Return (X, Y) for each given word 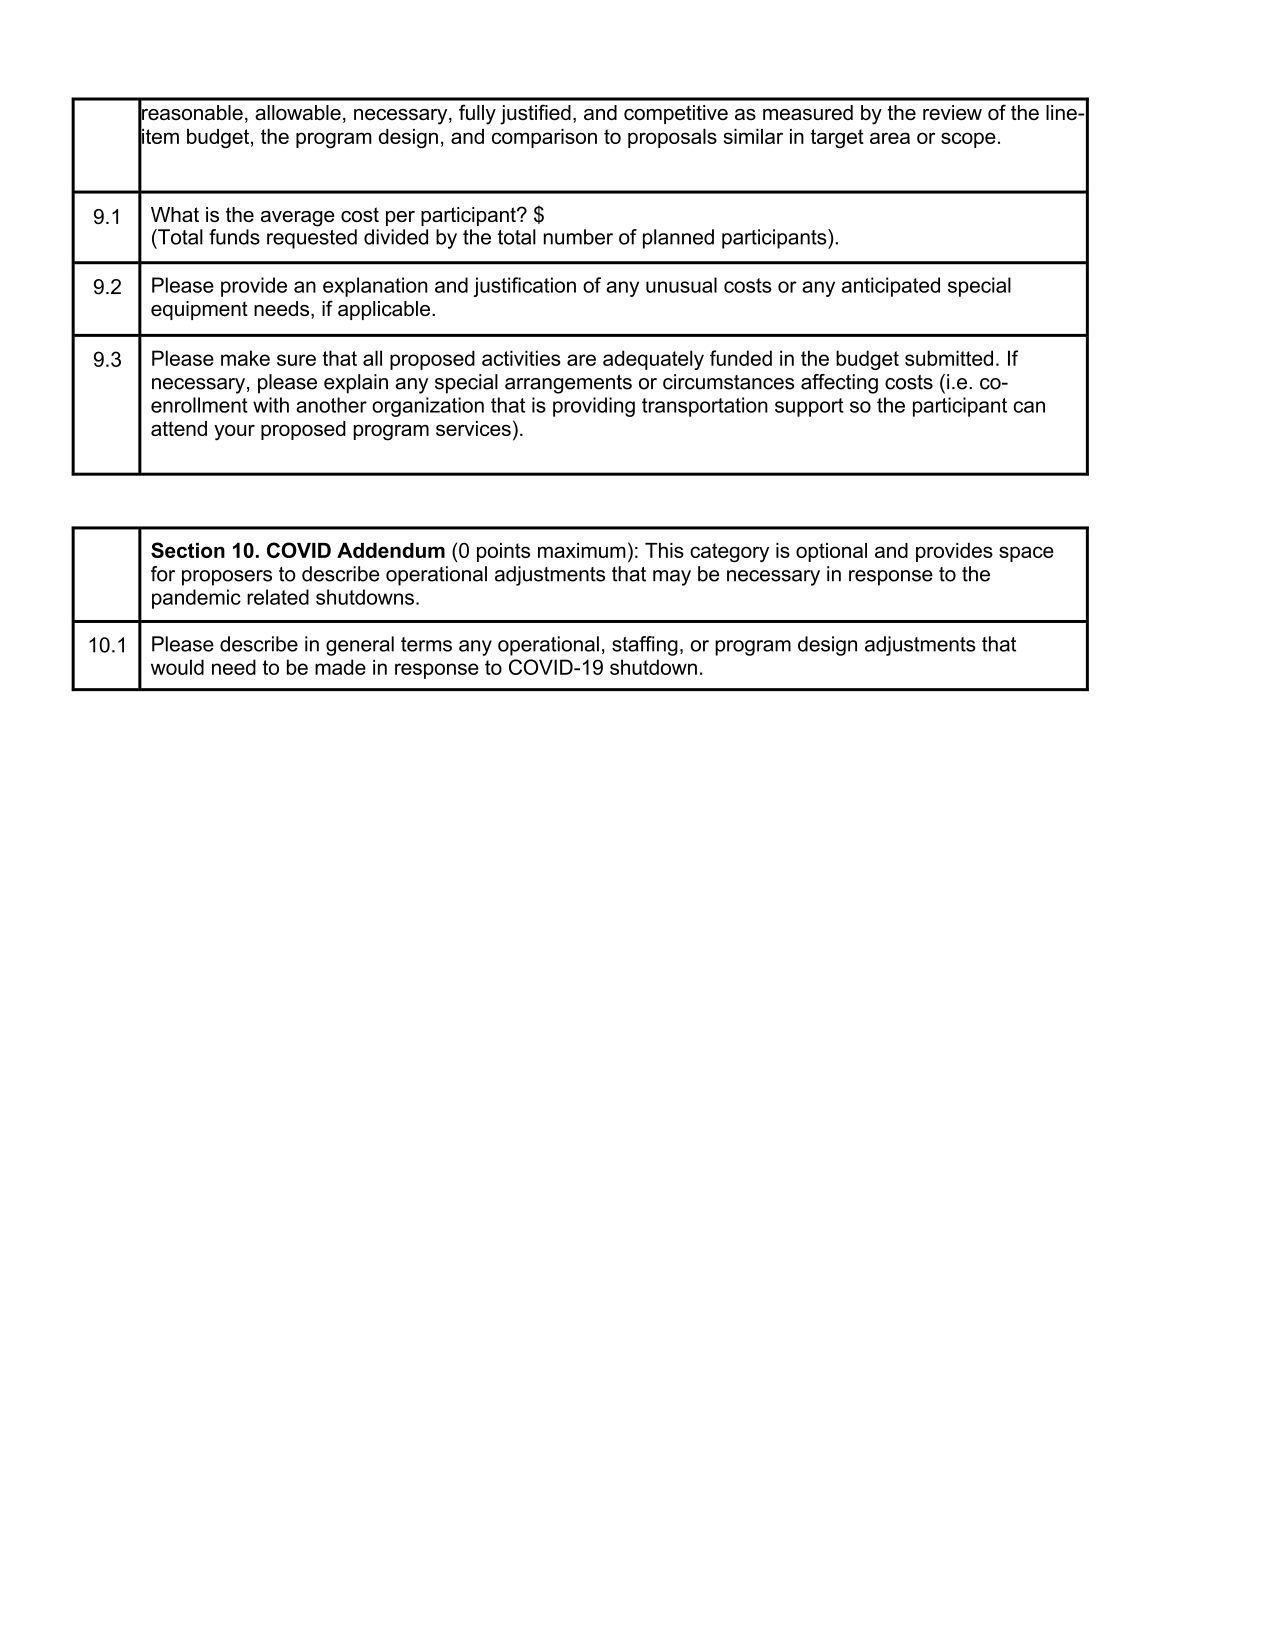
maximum (582, 550)
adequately (653, 360)
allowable (298, 112)
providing (594, 407)
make (245, 358)
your (234, 433)
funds (234, 237)
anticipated (891, 287)
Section (188, 550)
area (890, 138)
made (340, 667)
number (578, 237)
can (1029, 407)
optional (831, 552)
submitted (949, 358)
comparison (544, 138)
